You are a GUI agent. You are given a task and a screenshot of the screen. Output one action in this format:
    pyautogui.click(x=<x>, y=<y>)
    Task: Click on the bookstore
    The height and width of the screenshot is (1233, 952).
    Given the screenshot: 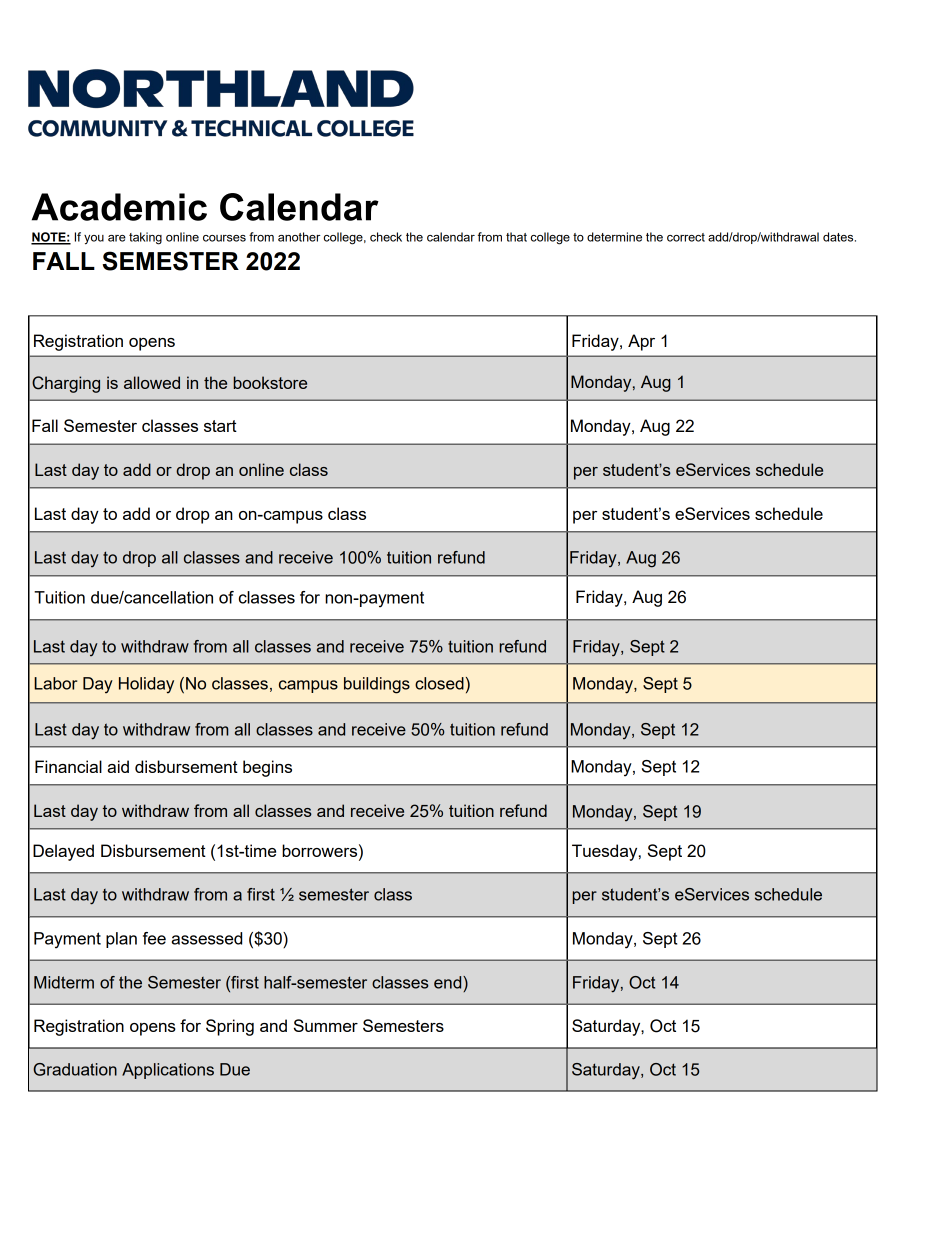 What is the action you would take?
    pyautogui.click(x=270, y=382)
